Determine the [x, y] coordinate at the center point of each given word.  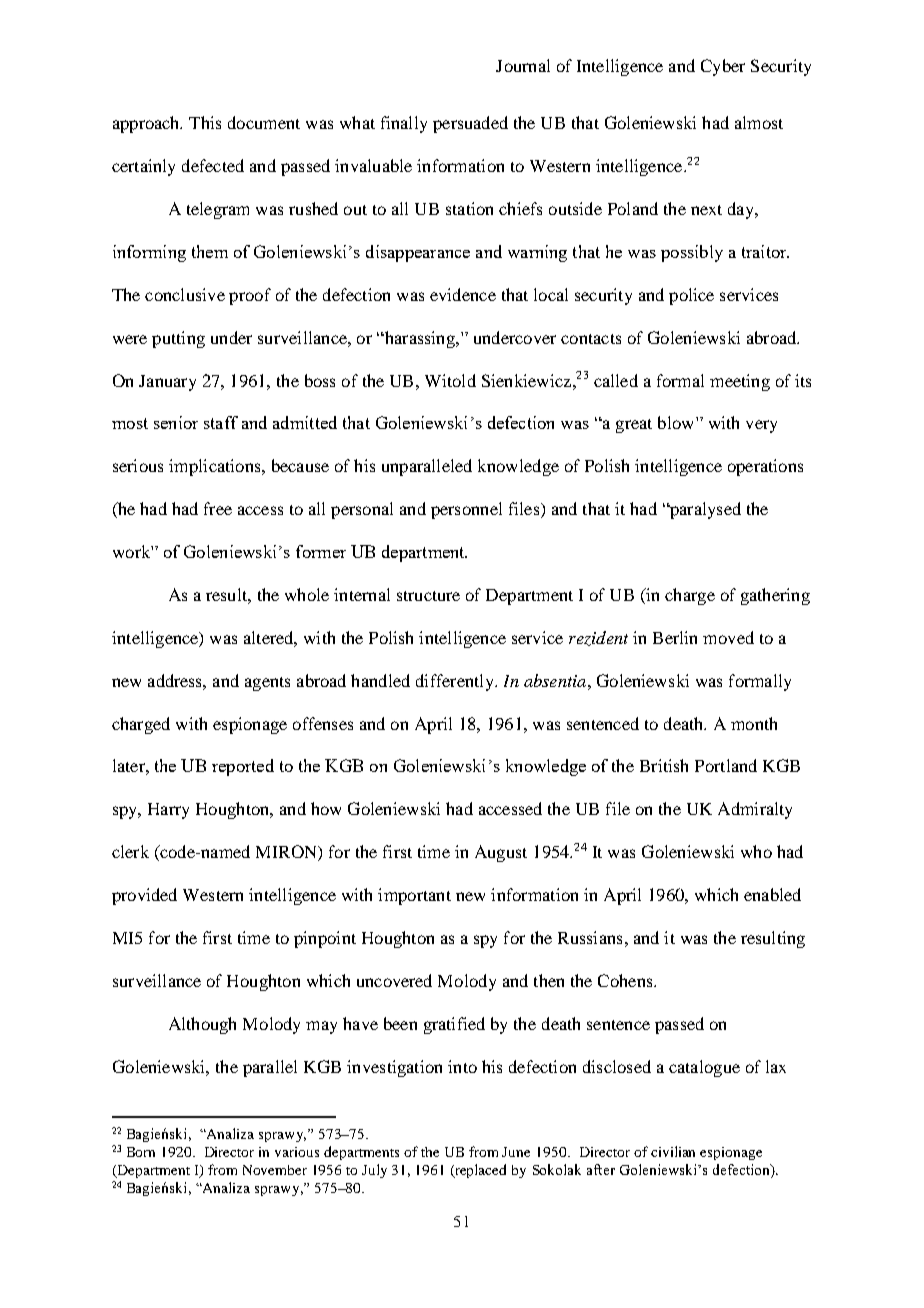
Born [141, 1152]
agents [267, 684]
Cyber [723, 67]
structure [428, 596]
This [205, 122]
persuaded [470, 124]
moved [728, 637]
